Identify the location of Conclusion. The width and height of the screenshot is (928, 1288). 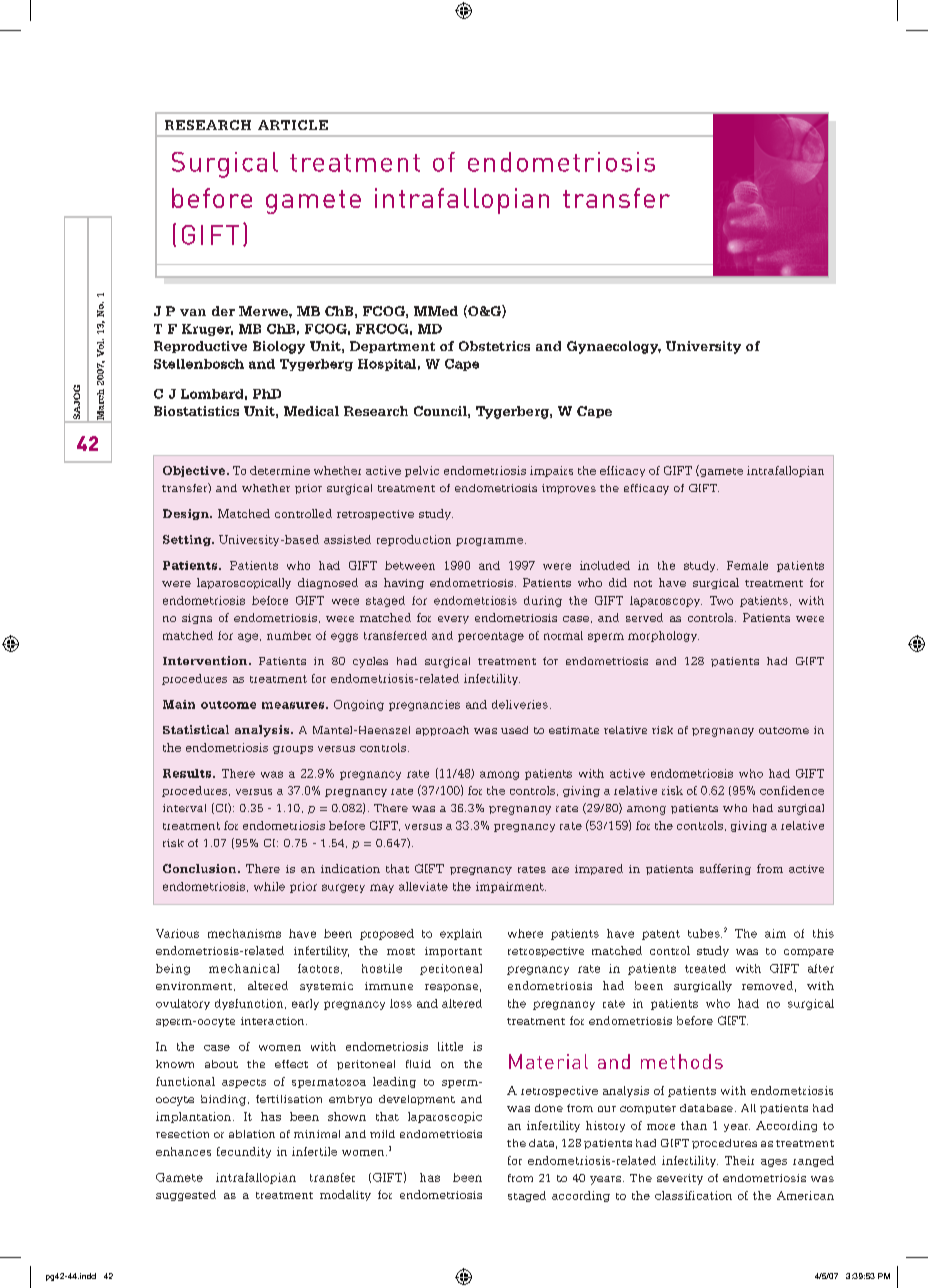
(201, 868).
